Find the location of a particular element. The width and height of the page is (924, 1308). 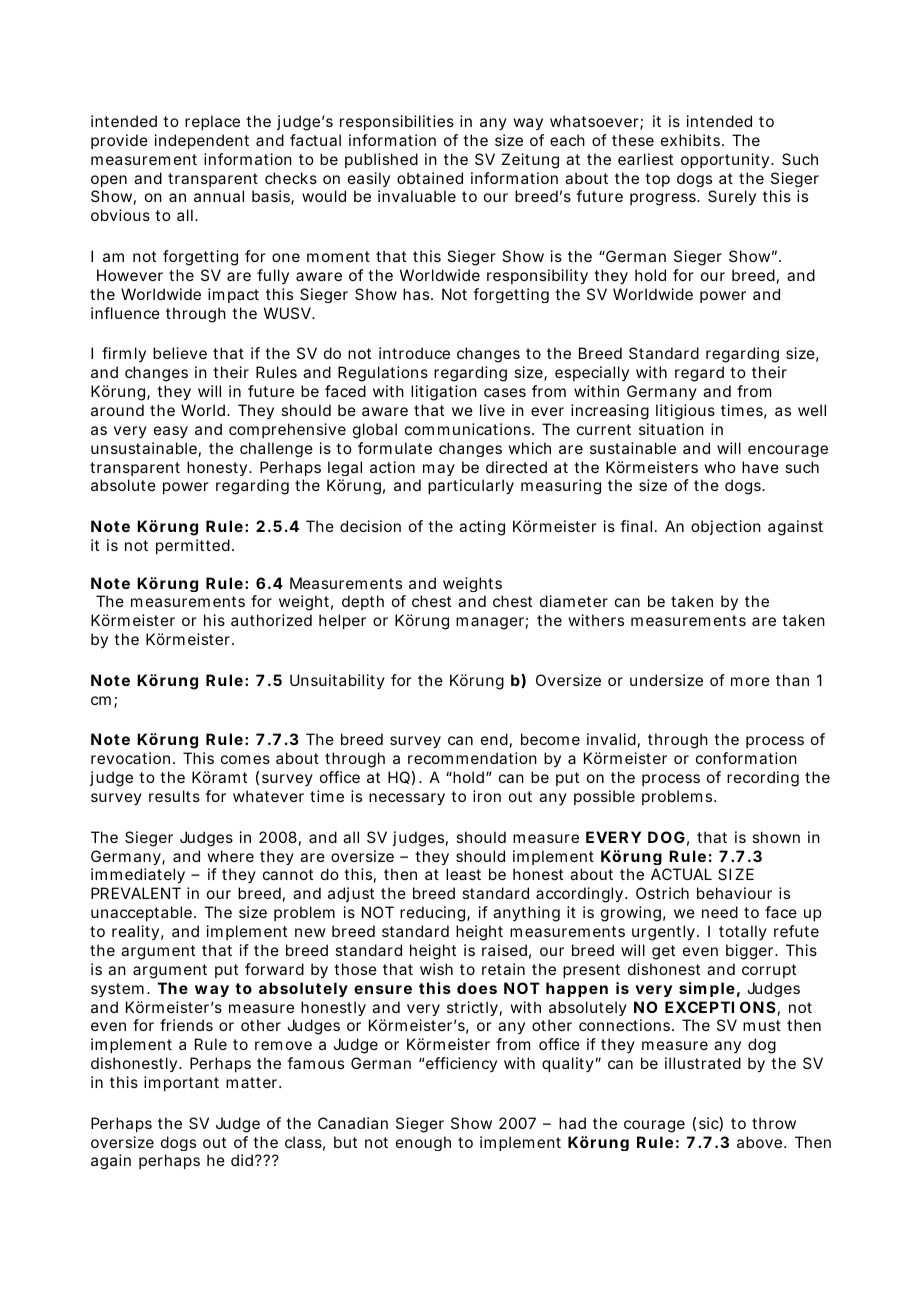

authorized is located at coordinates (271, 620).
